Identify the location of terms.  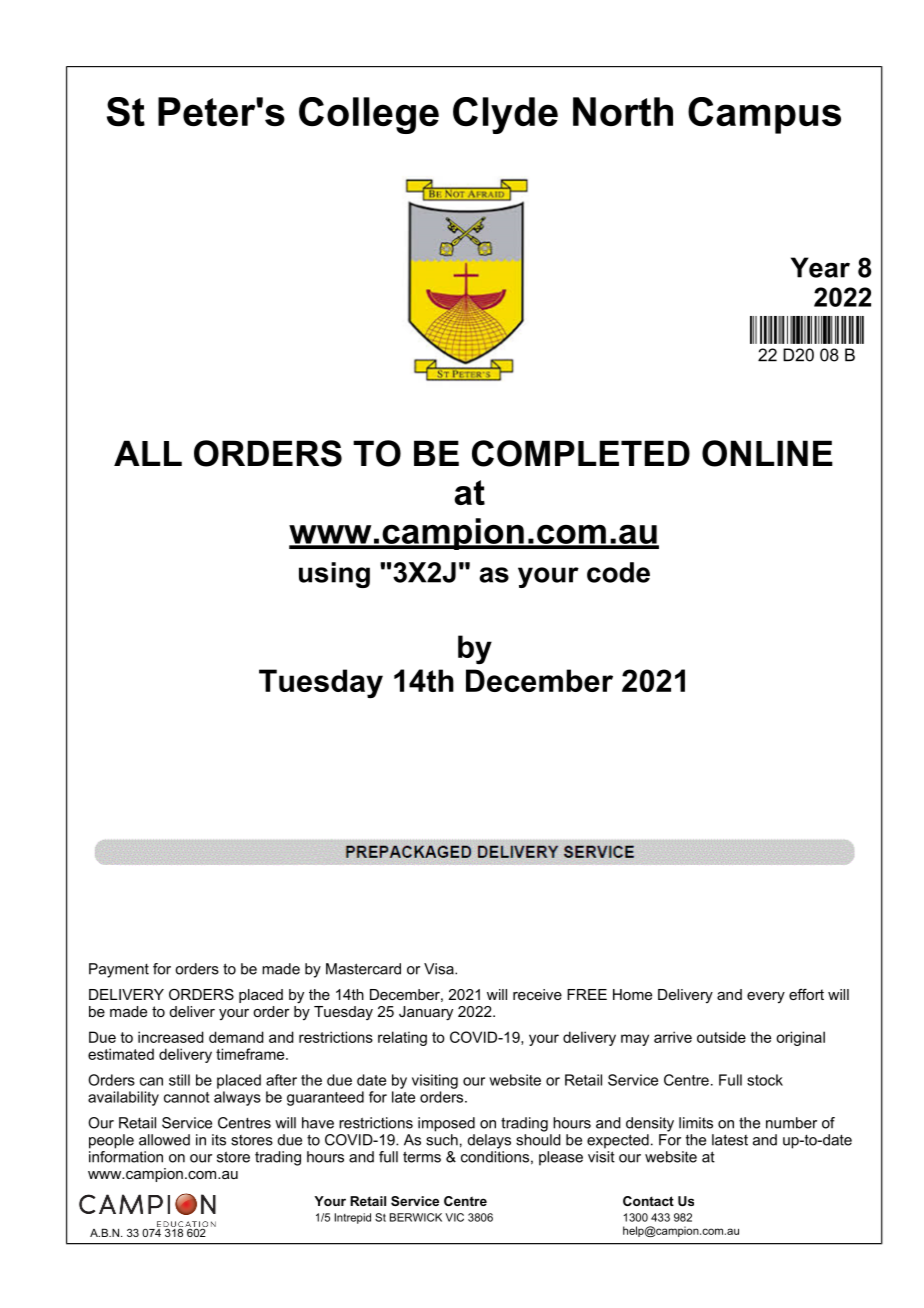
(422, 1157).
